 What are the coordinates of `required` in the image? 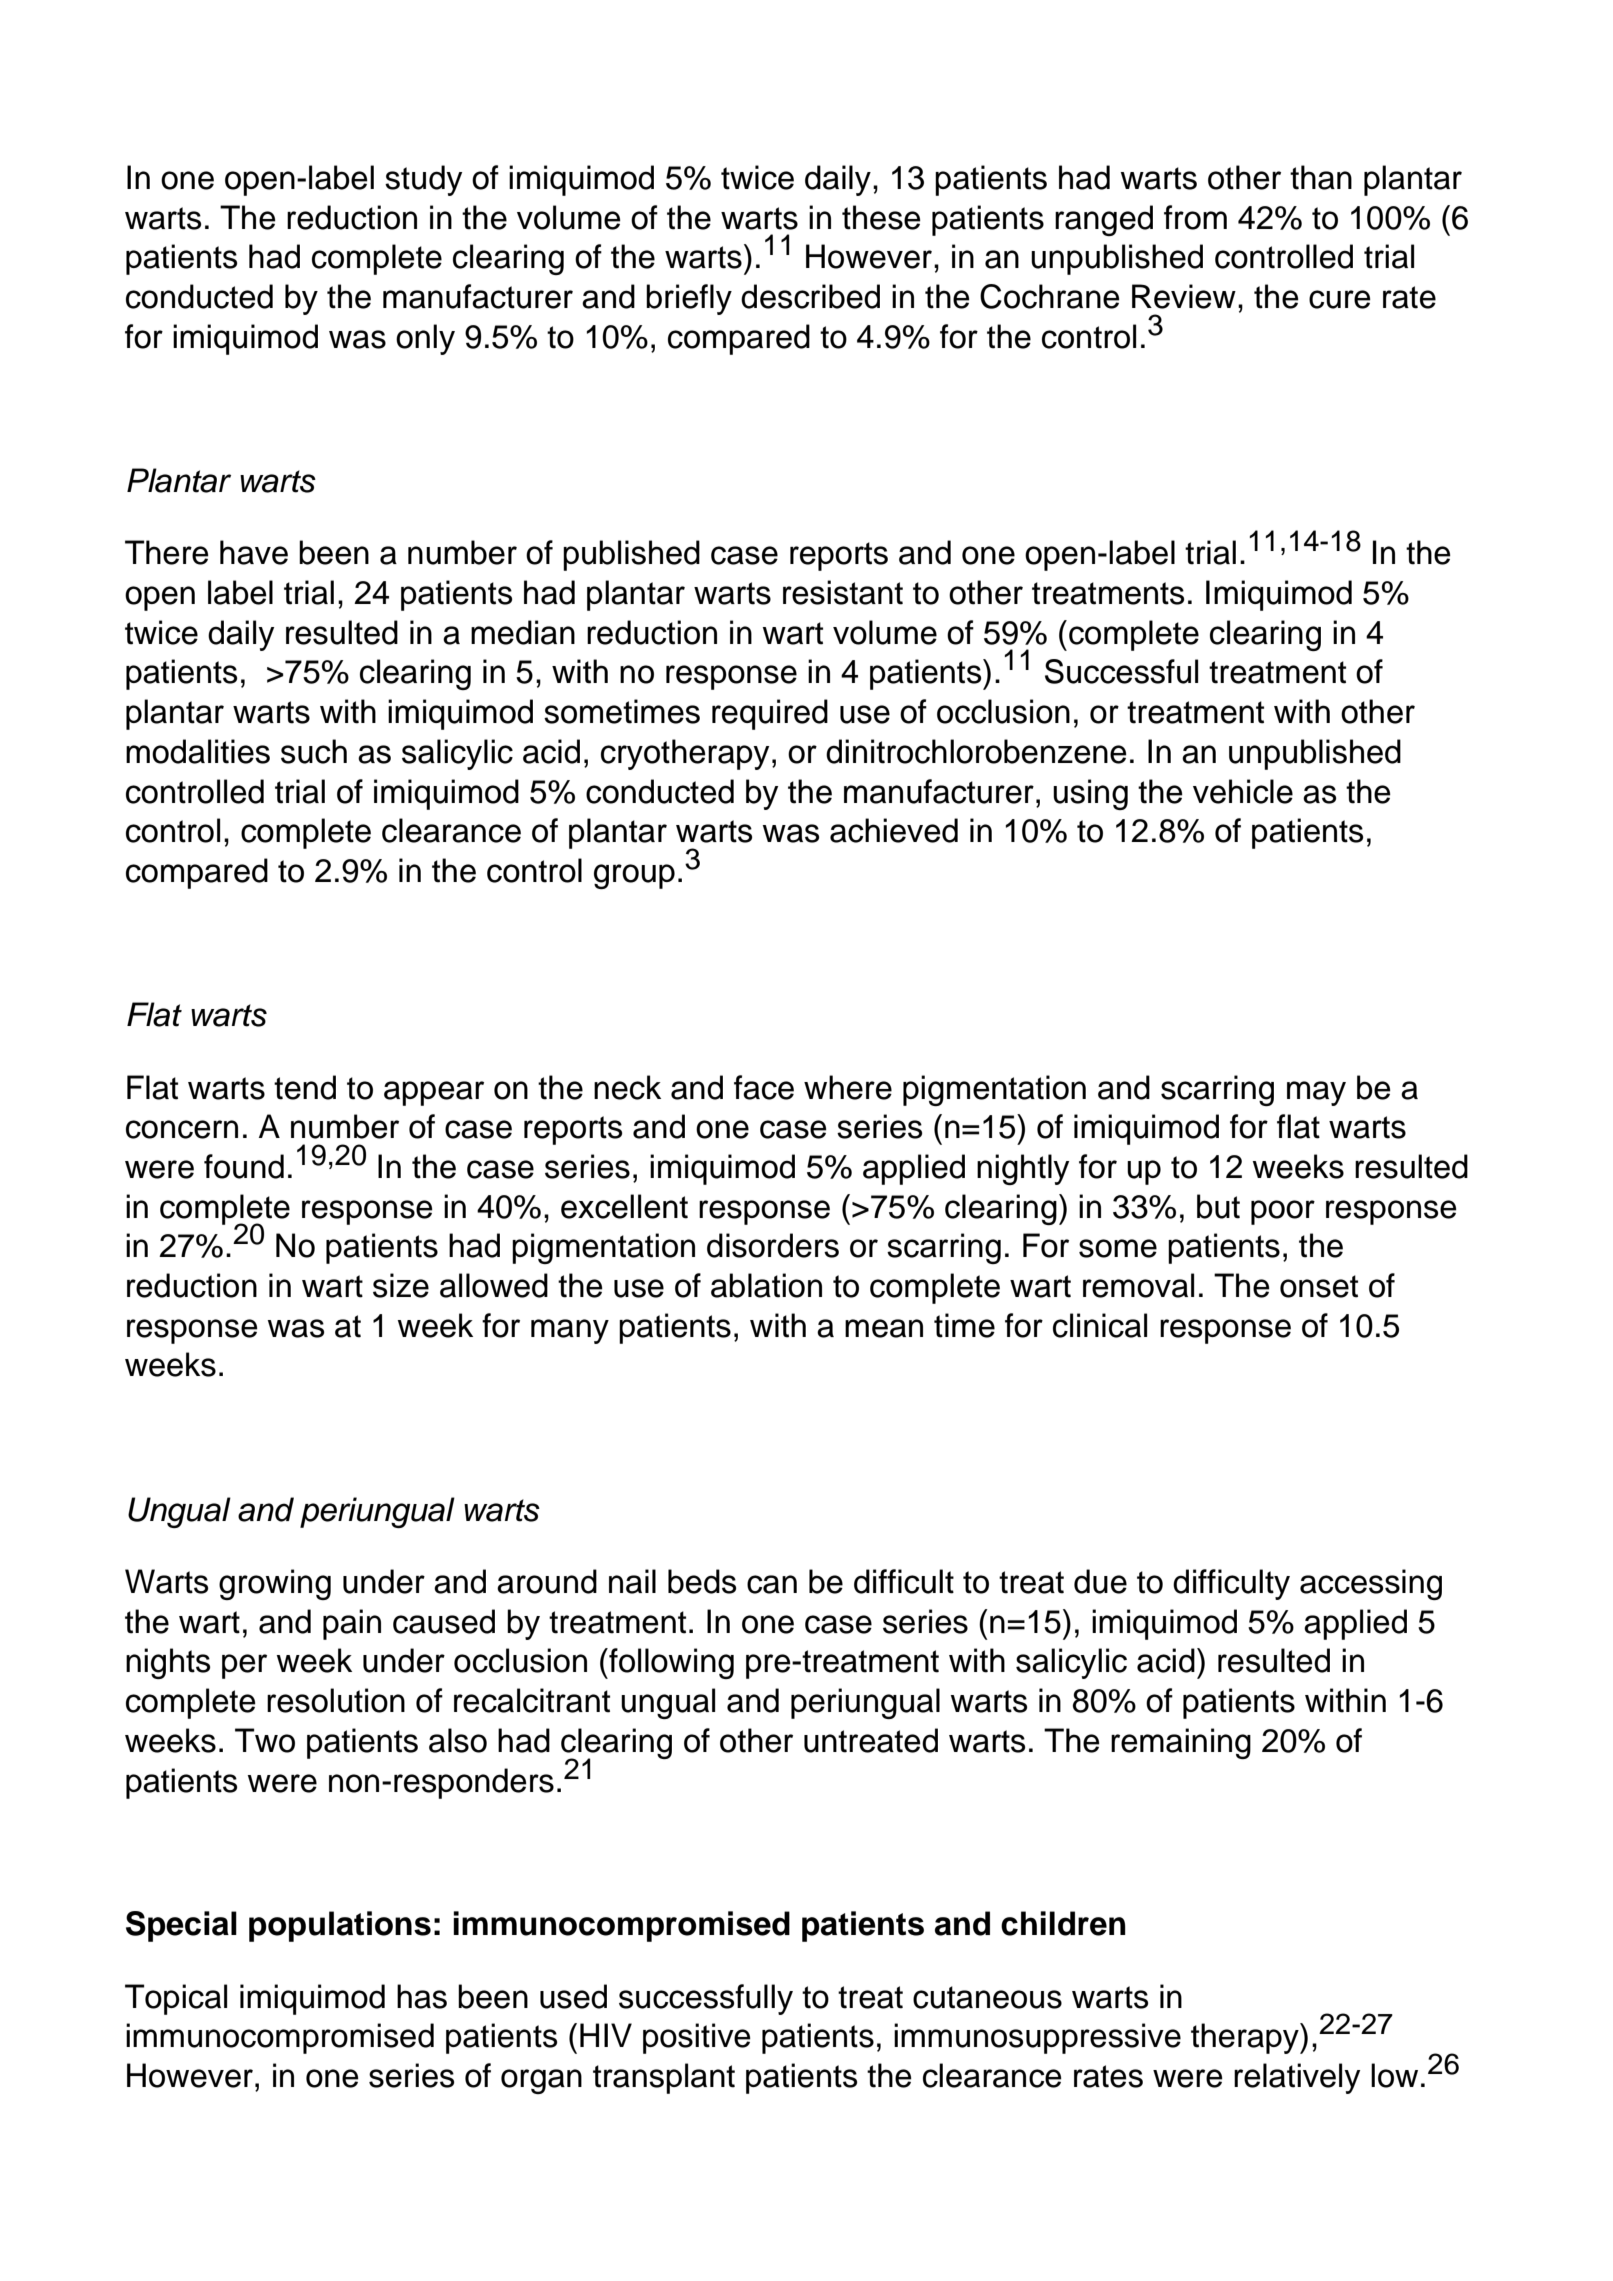 It's located at (770, 714).
